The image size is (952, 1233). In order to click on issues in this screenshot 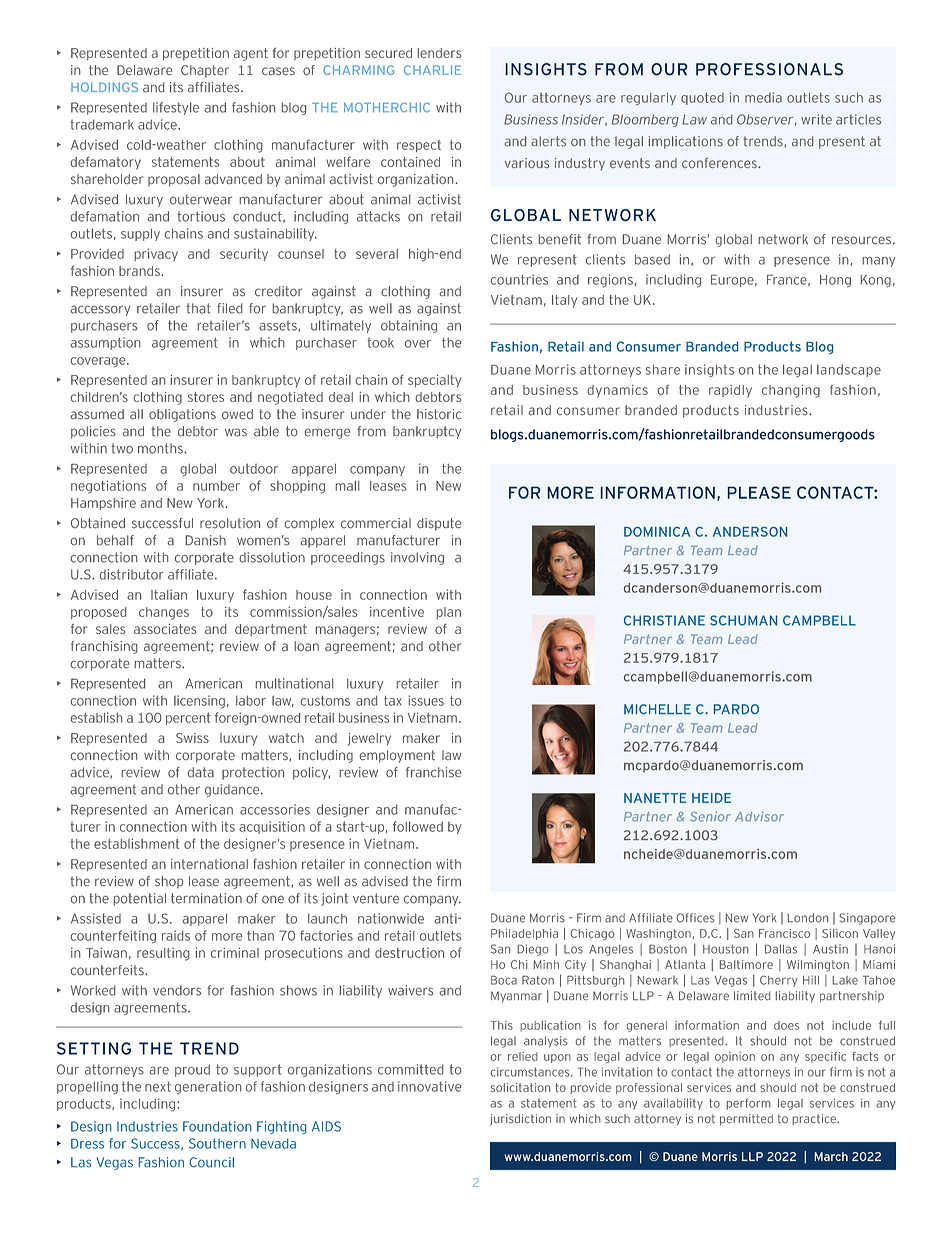, I will do `click(426, 700)`.
